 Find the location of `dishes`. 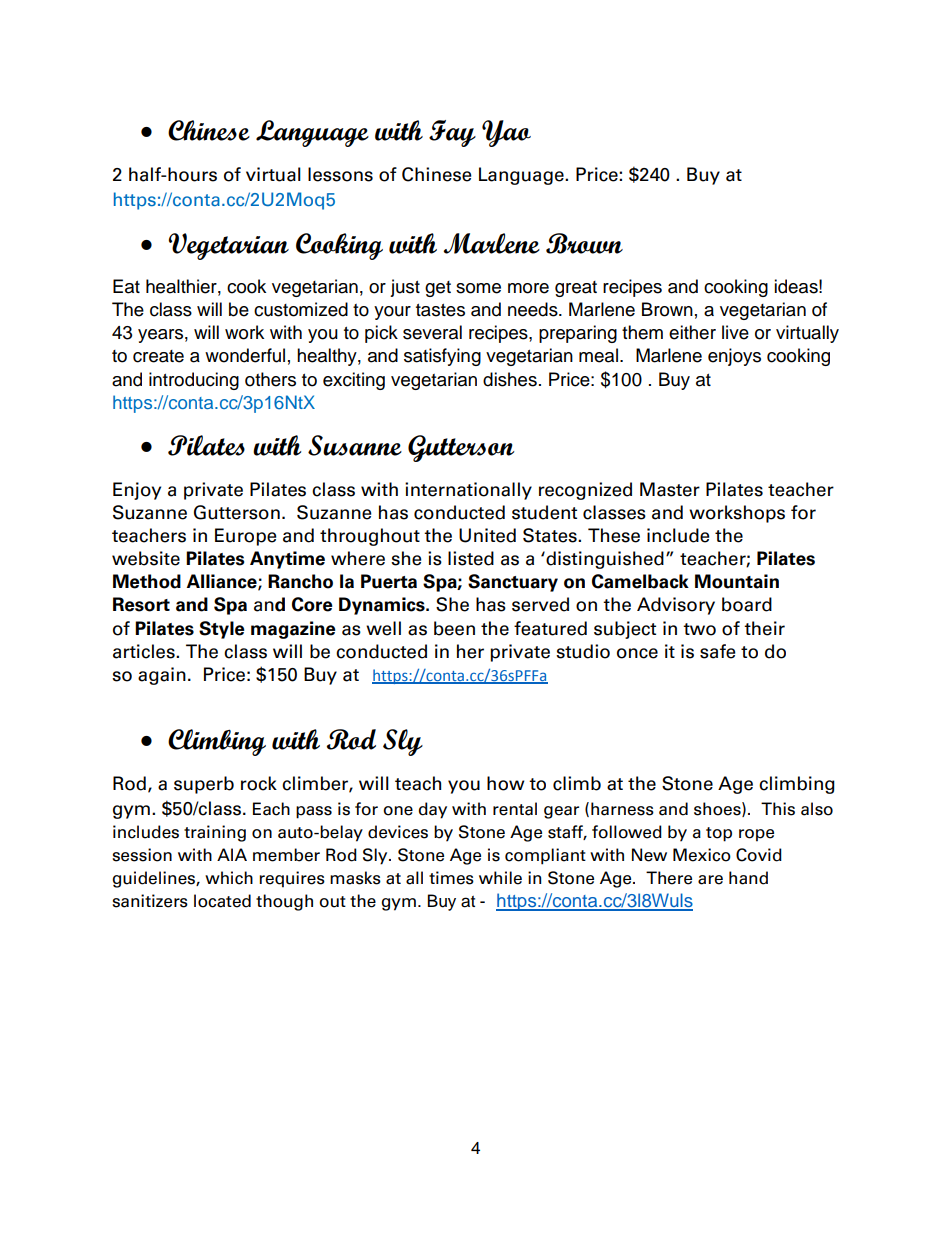

dishes is located at coordinates (510, 379).
